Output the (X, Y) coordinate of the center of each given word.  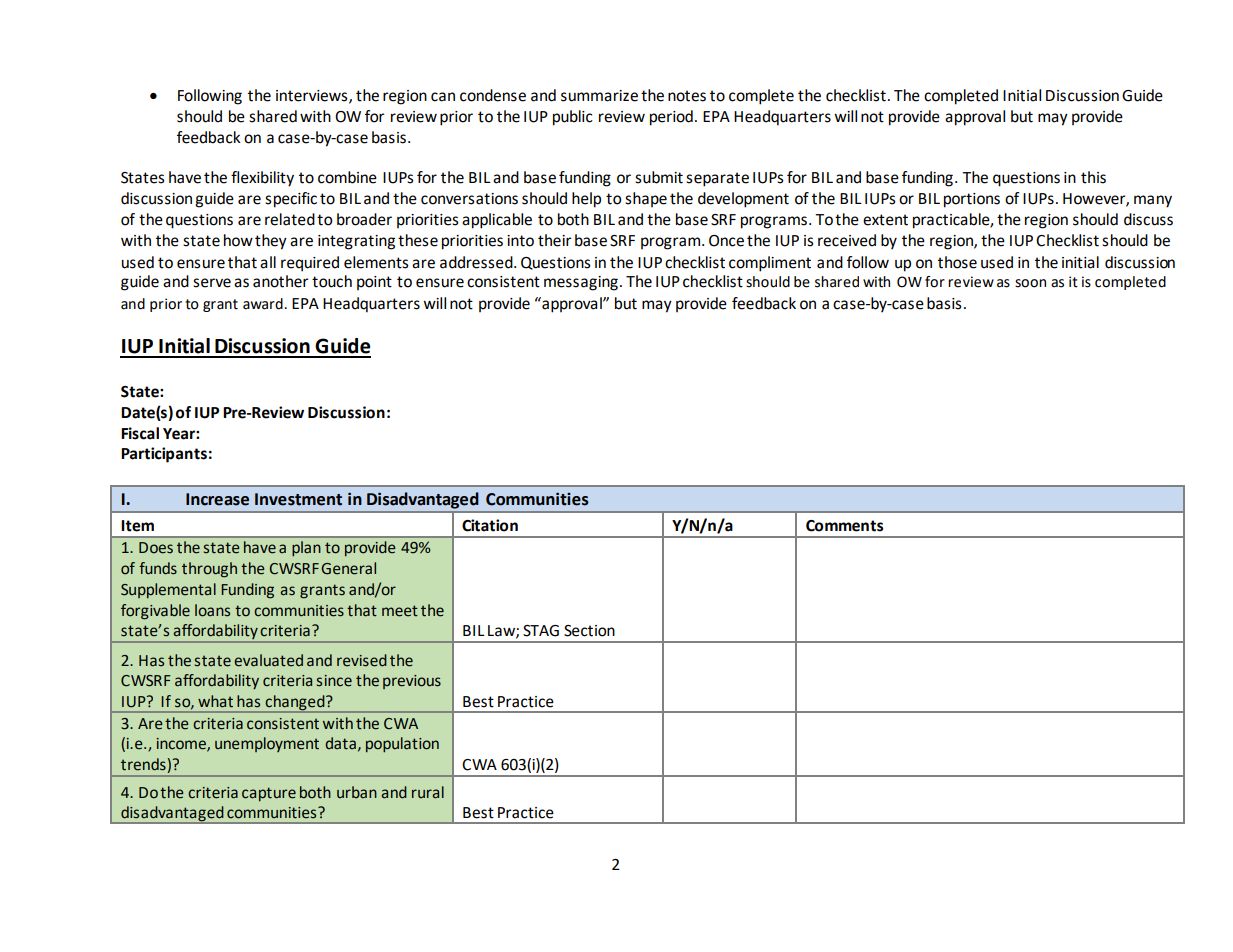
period (671, 118)
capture (269, 794)
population (402, 744)
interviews (313, 96)
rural (428, 792)
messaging (581, 283)
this (1093, 177)
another (281, 281)
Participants (164, 455)
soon (1030, 283)
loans (212, 610)
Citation (490, 525)
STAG (541, 631)
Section (589, 631)
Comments (844, 526)
